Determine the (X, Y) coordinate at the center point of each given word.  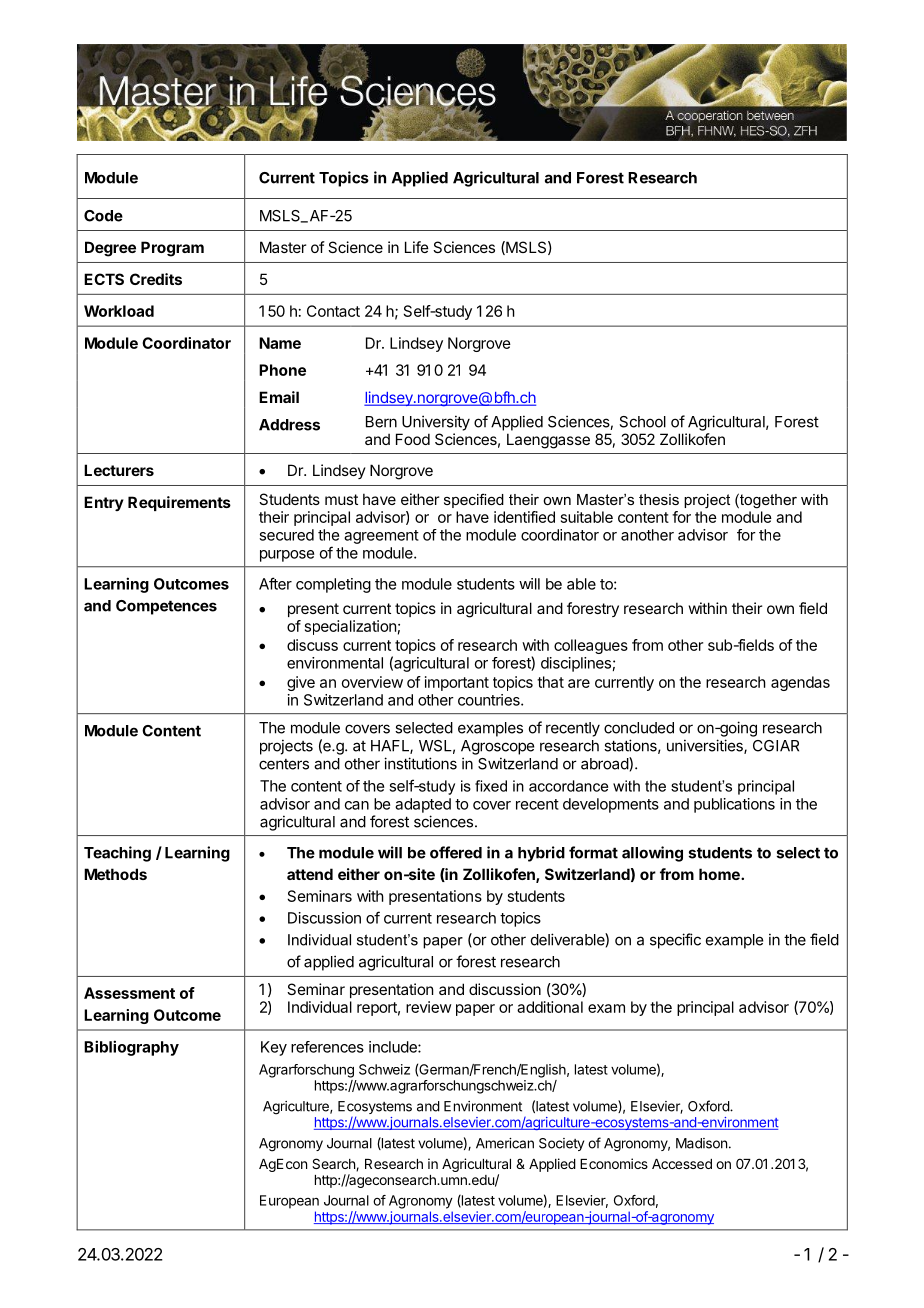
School (642, 422)
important (457, 683)
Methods (115, 874)
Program (172, 249)
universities (706, 746)
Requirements (179, 503)
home (720, 874)
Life (417, 247)
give (301, 683)
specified (474, 500)
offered (456, 852)
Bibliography (131, 1048)
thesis (659, 499)
